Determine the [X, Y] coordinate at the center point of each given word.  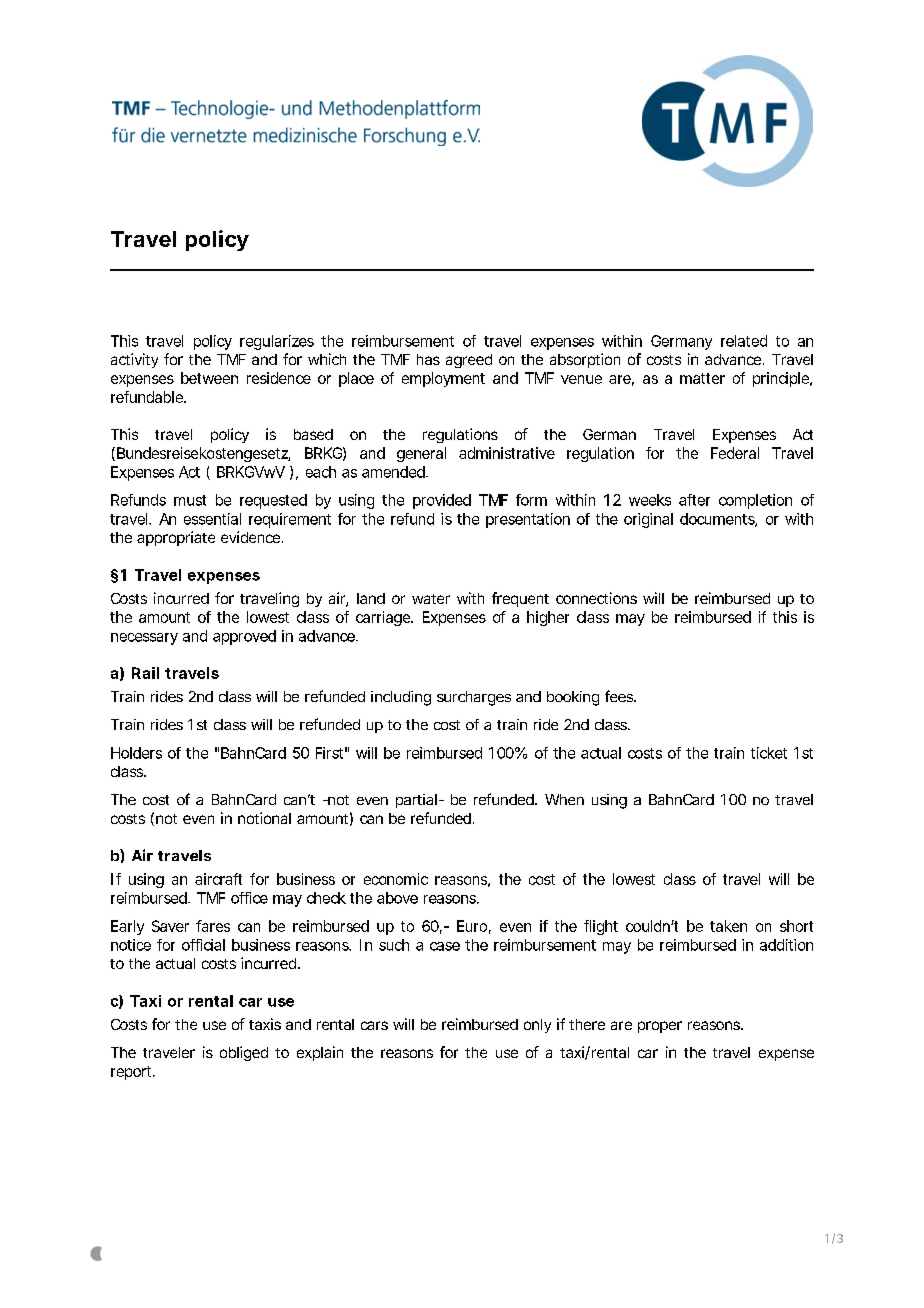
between [209, 378]
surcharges [474, 698]
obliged [244, 1053]
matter [702, 378]
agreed [469, 361]
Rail [145, 673]
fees [620, 696]
